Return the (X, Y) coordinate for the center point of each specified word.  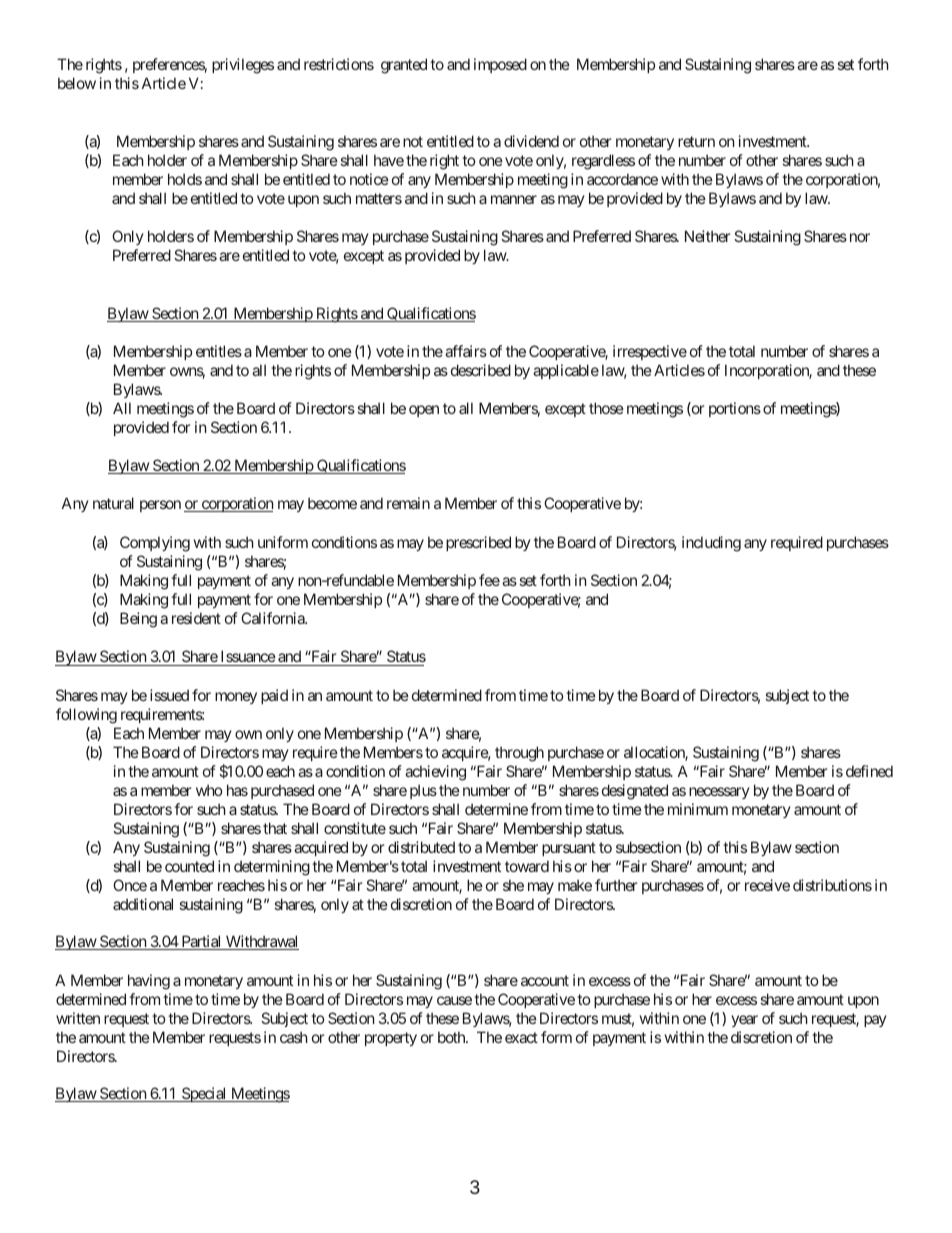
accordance (622, 179)
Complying (155, 544)
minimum (698, 809)
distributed (421, 847)
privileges (243, 66)
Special (204, 1094)
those (606, 408)
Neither (707, 236)
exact (521, 1037)
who (209, 790)
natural (113, 503)
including (711, 544)
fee (489, 580)
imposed (500, 65)
